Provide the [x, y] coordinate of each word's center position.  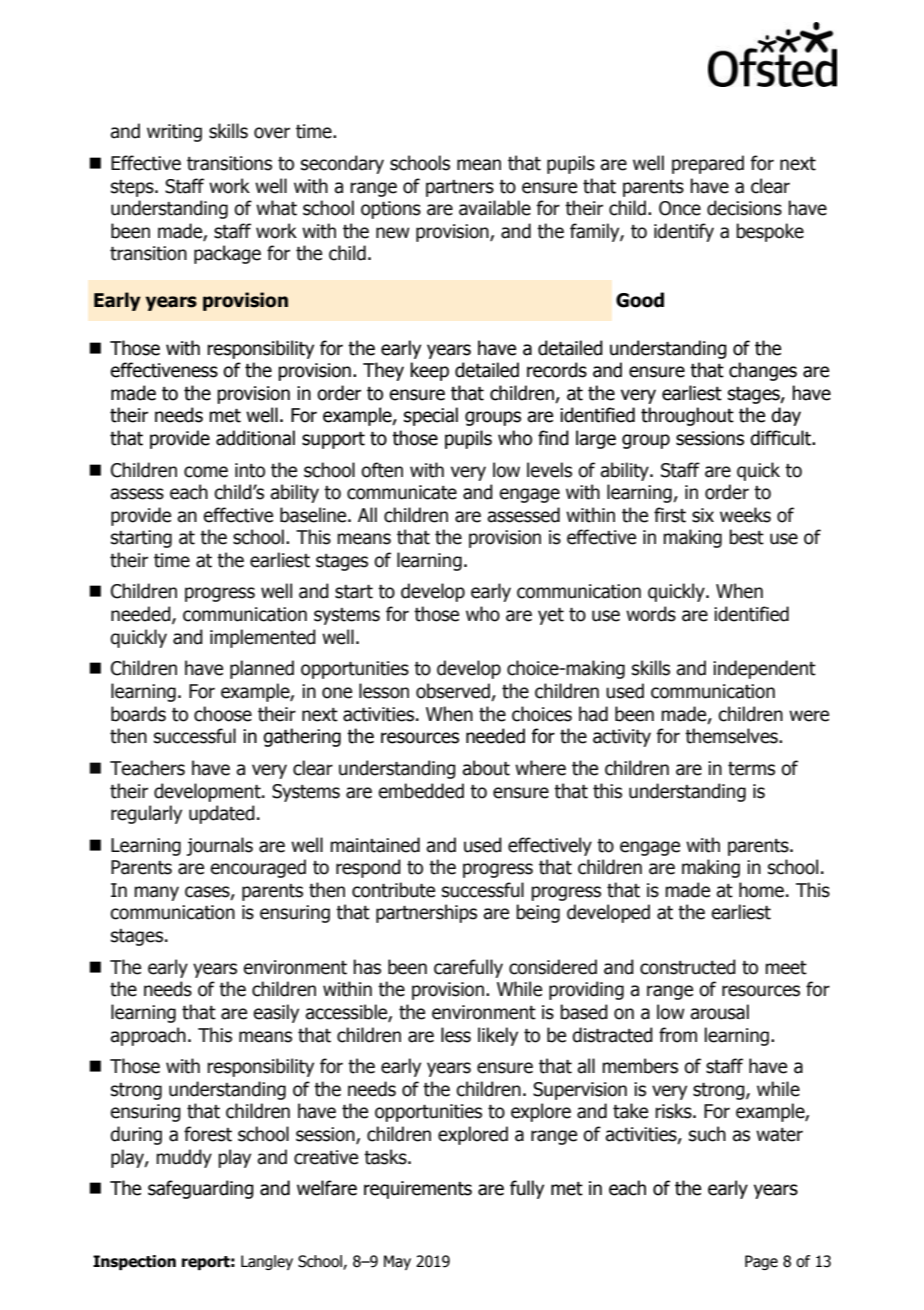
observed [454, 692]
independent [764, 669]
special [431, 416]
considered [553, 967]
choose [223, 714]
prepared [708, 164]
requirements [418, 1190]
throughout [687, 416]
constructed [688, 967]
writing [174, 133]
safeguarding [201, 1189]
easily [276, 1013]
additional [255, 438]
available [495, 208]
